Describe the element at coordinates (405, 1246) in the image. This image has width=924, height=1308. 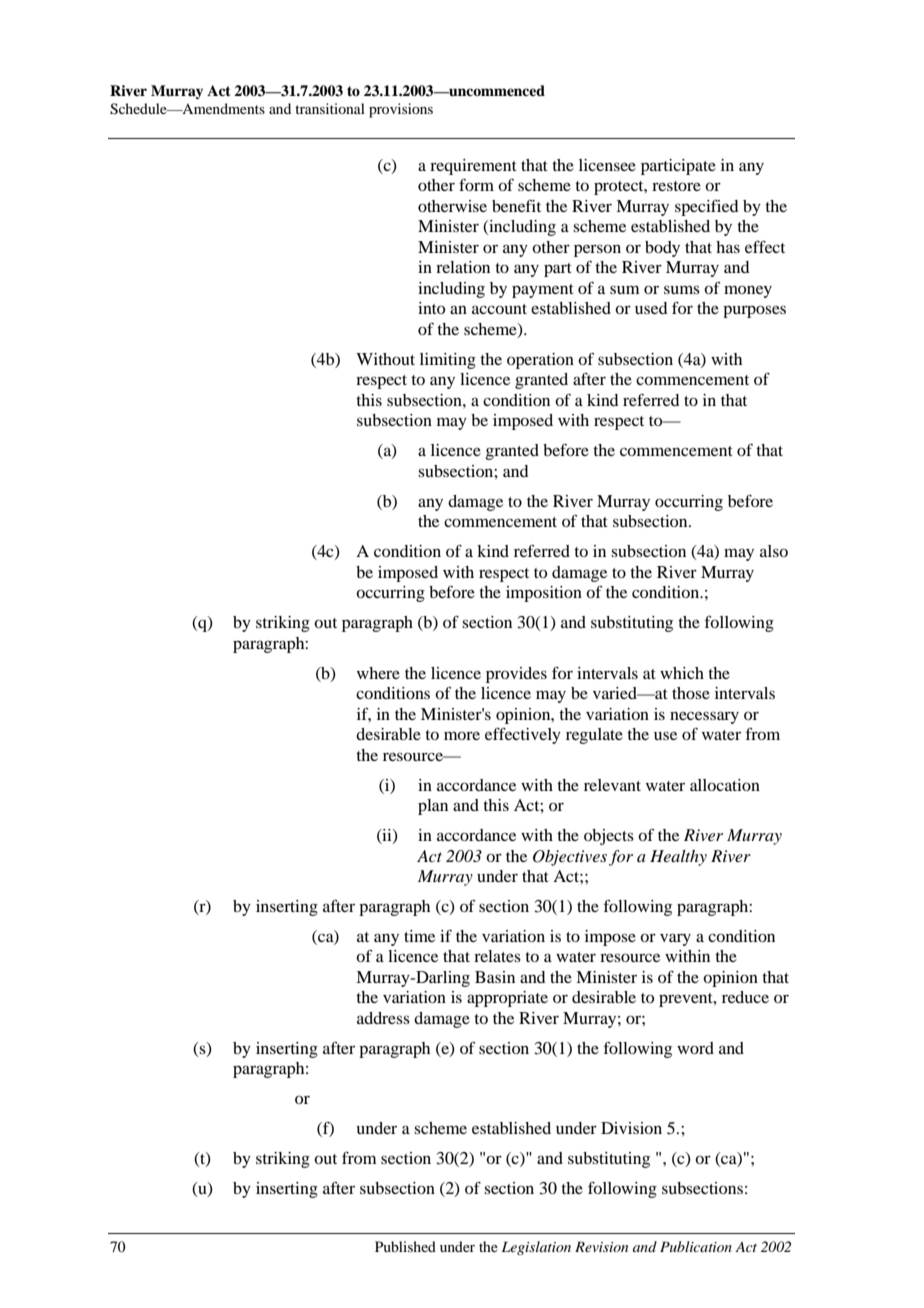
I see `Published` at that location.
